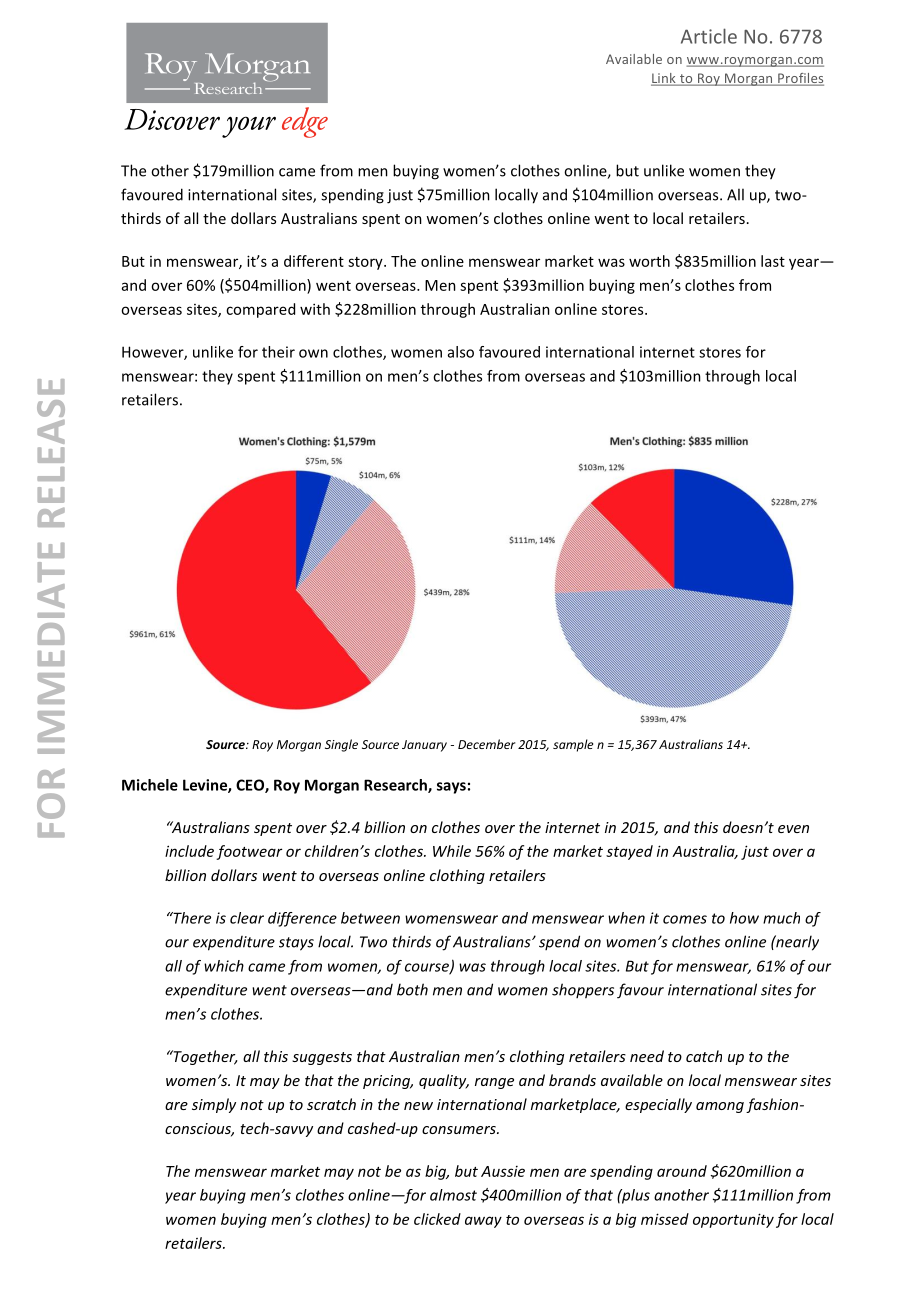  What do you see at coordinates (224, 966) in the screenshot?
I see `which` at bounding box center [224, 966].
